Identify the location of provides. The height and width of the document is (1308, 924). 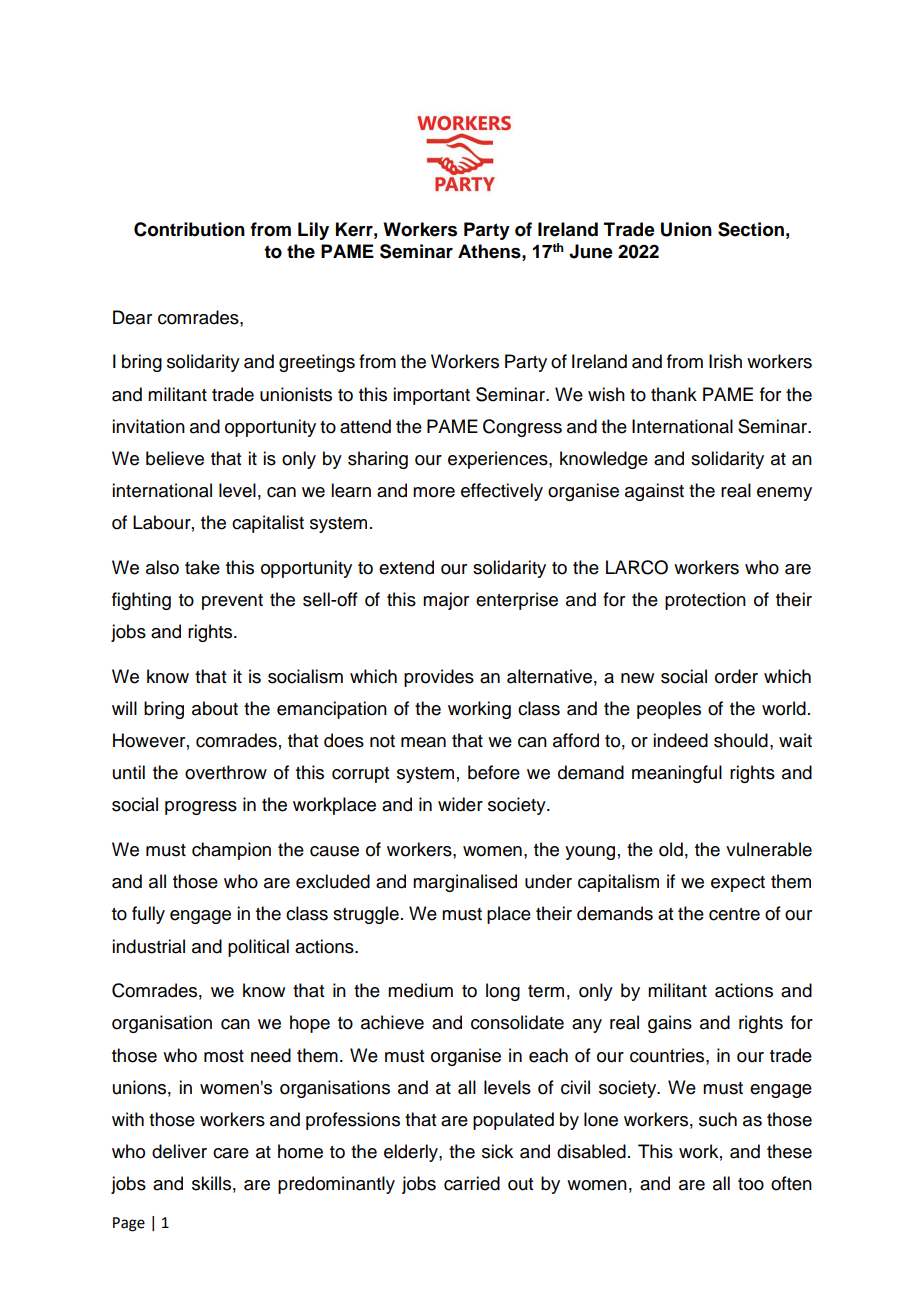
(439, 678).
